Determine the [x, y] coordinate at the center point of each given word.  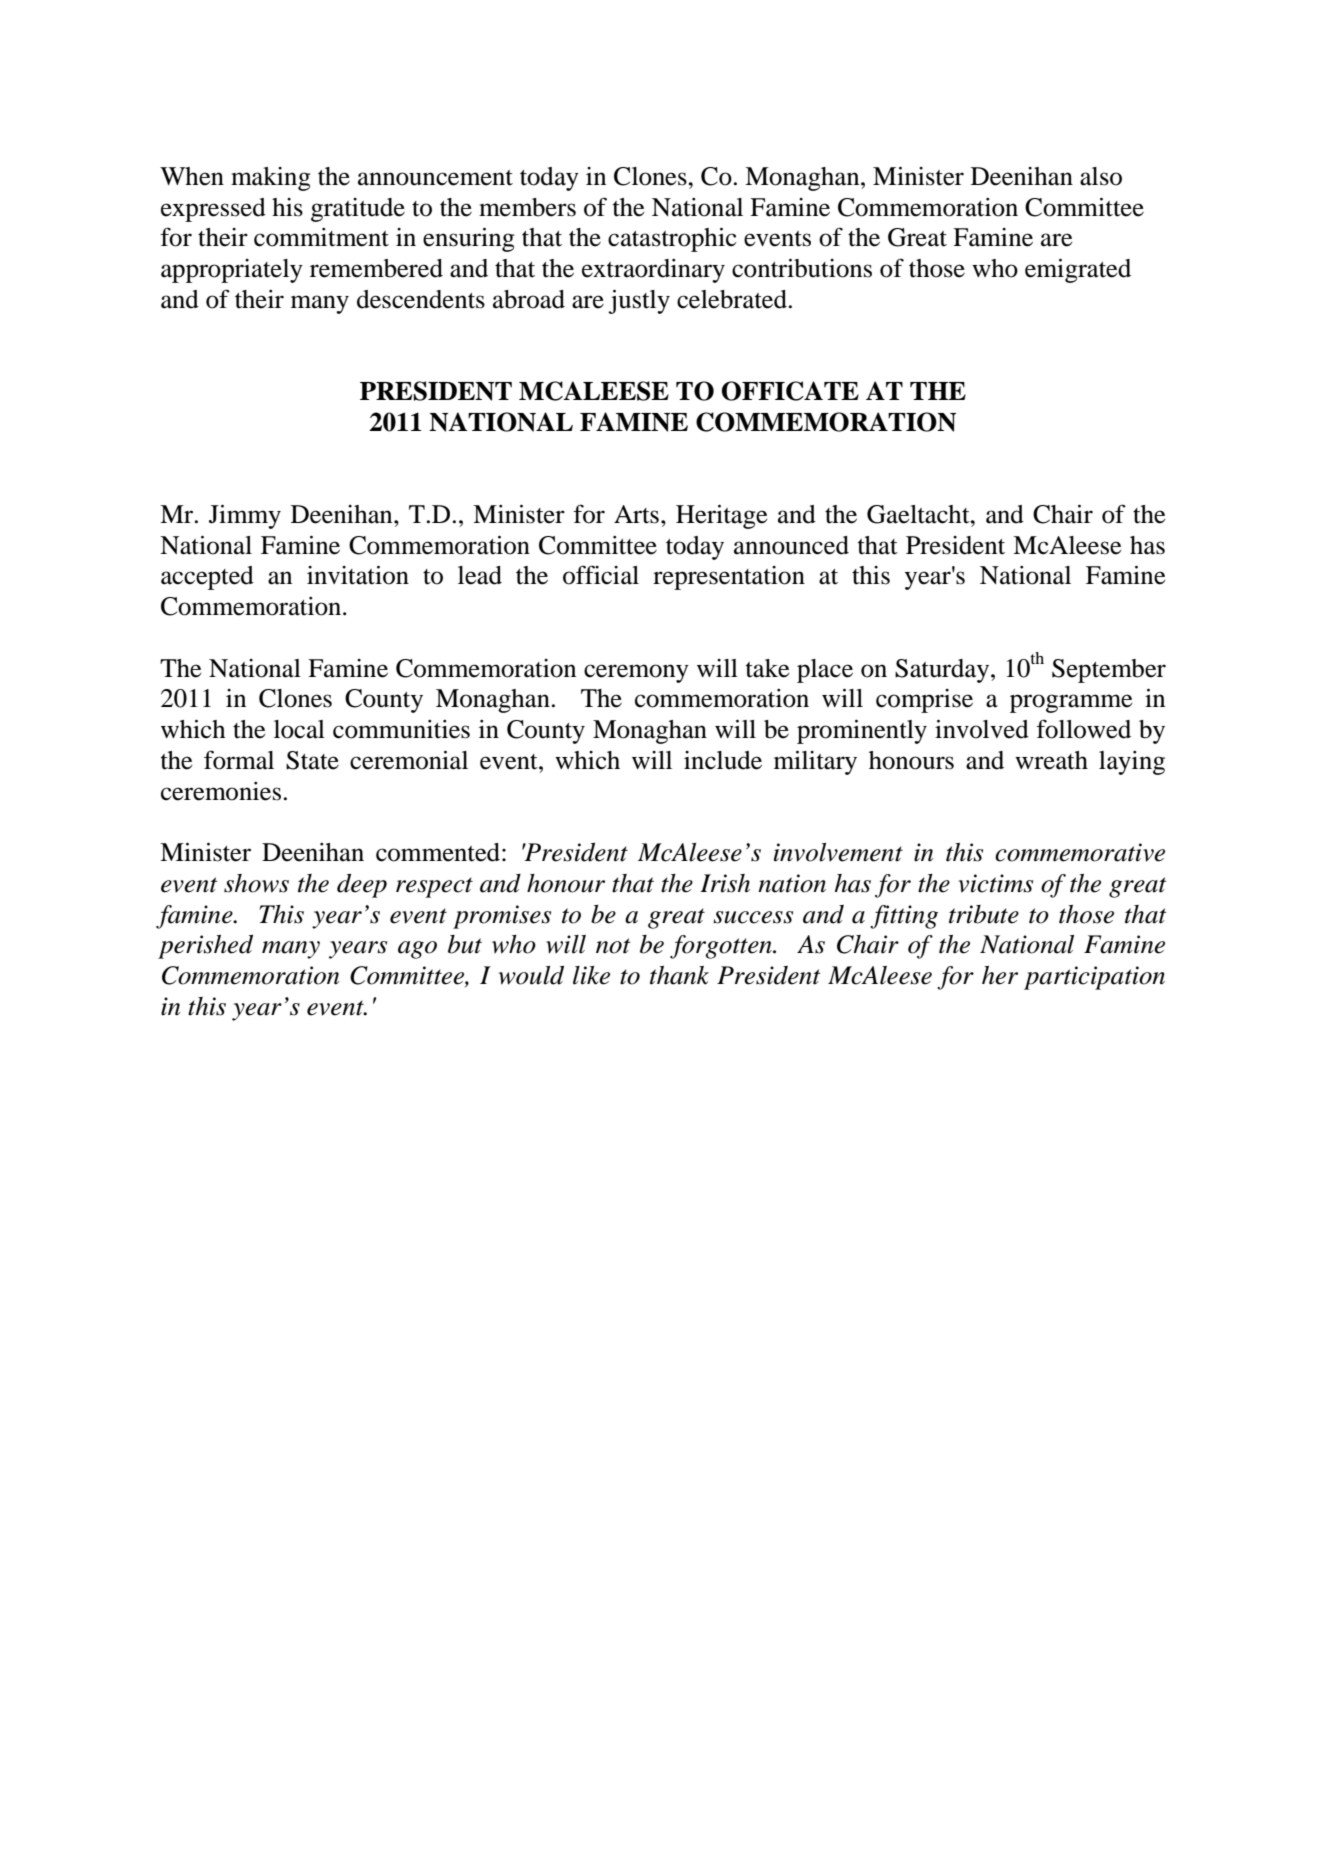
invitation [358, 575]
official [601, 575]
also [1101, 176]
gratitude [358, 210]
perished [205, 947]
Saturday [943, 671]
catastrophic [672, 240]
